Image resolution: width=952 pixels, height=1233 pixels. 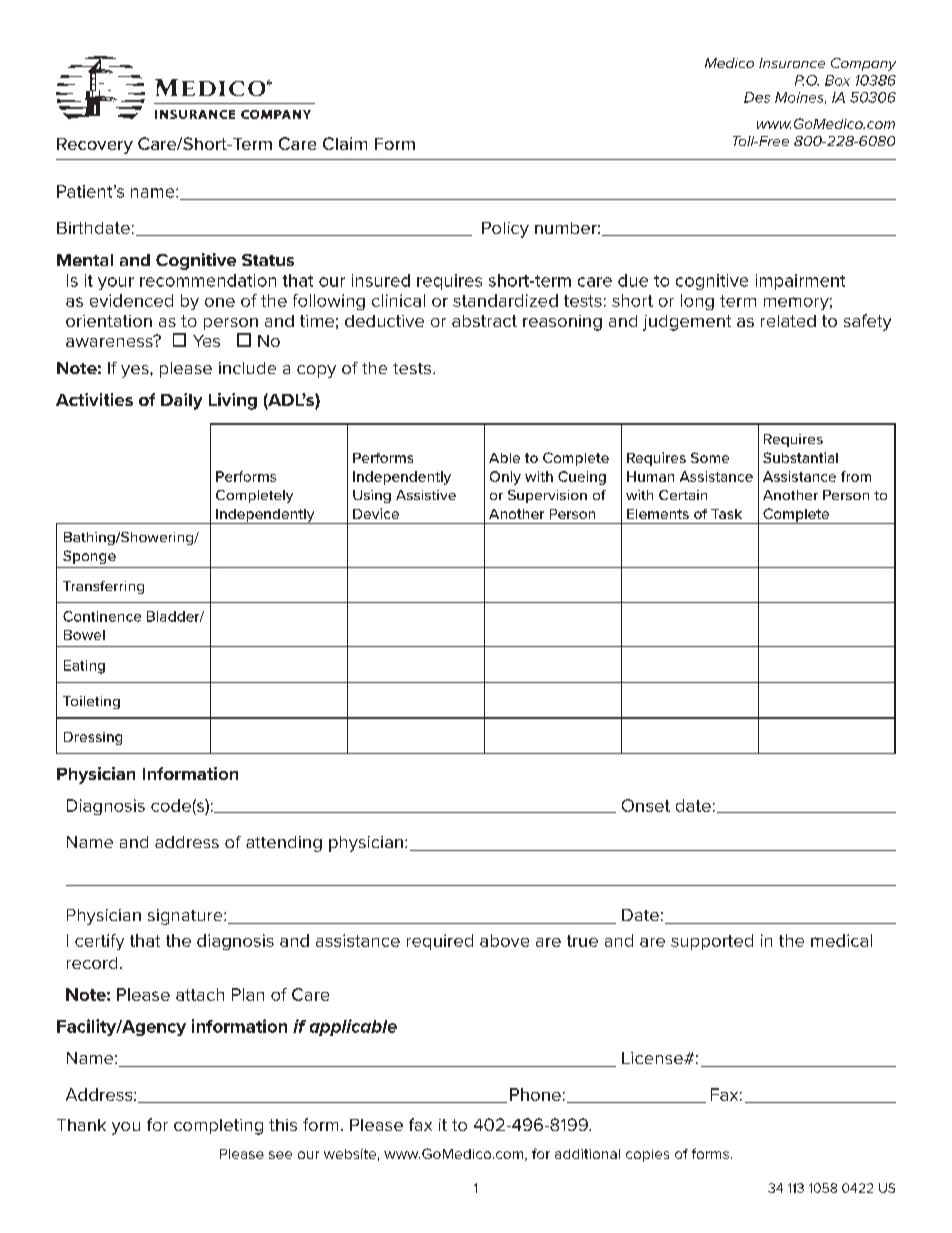 What do you see at coordinates (484, 321) in the document?
I see `abstract` at bounding box center [484, 321].
